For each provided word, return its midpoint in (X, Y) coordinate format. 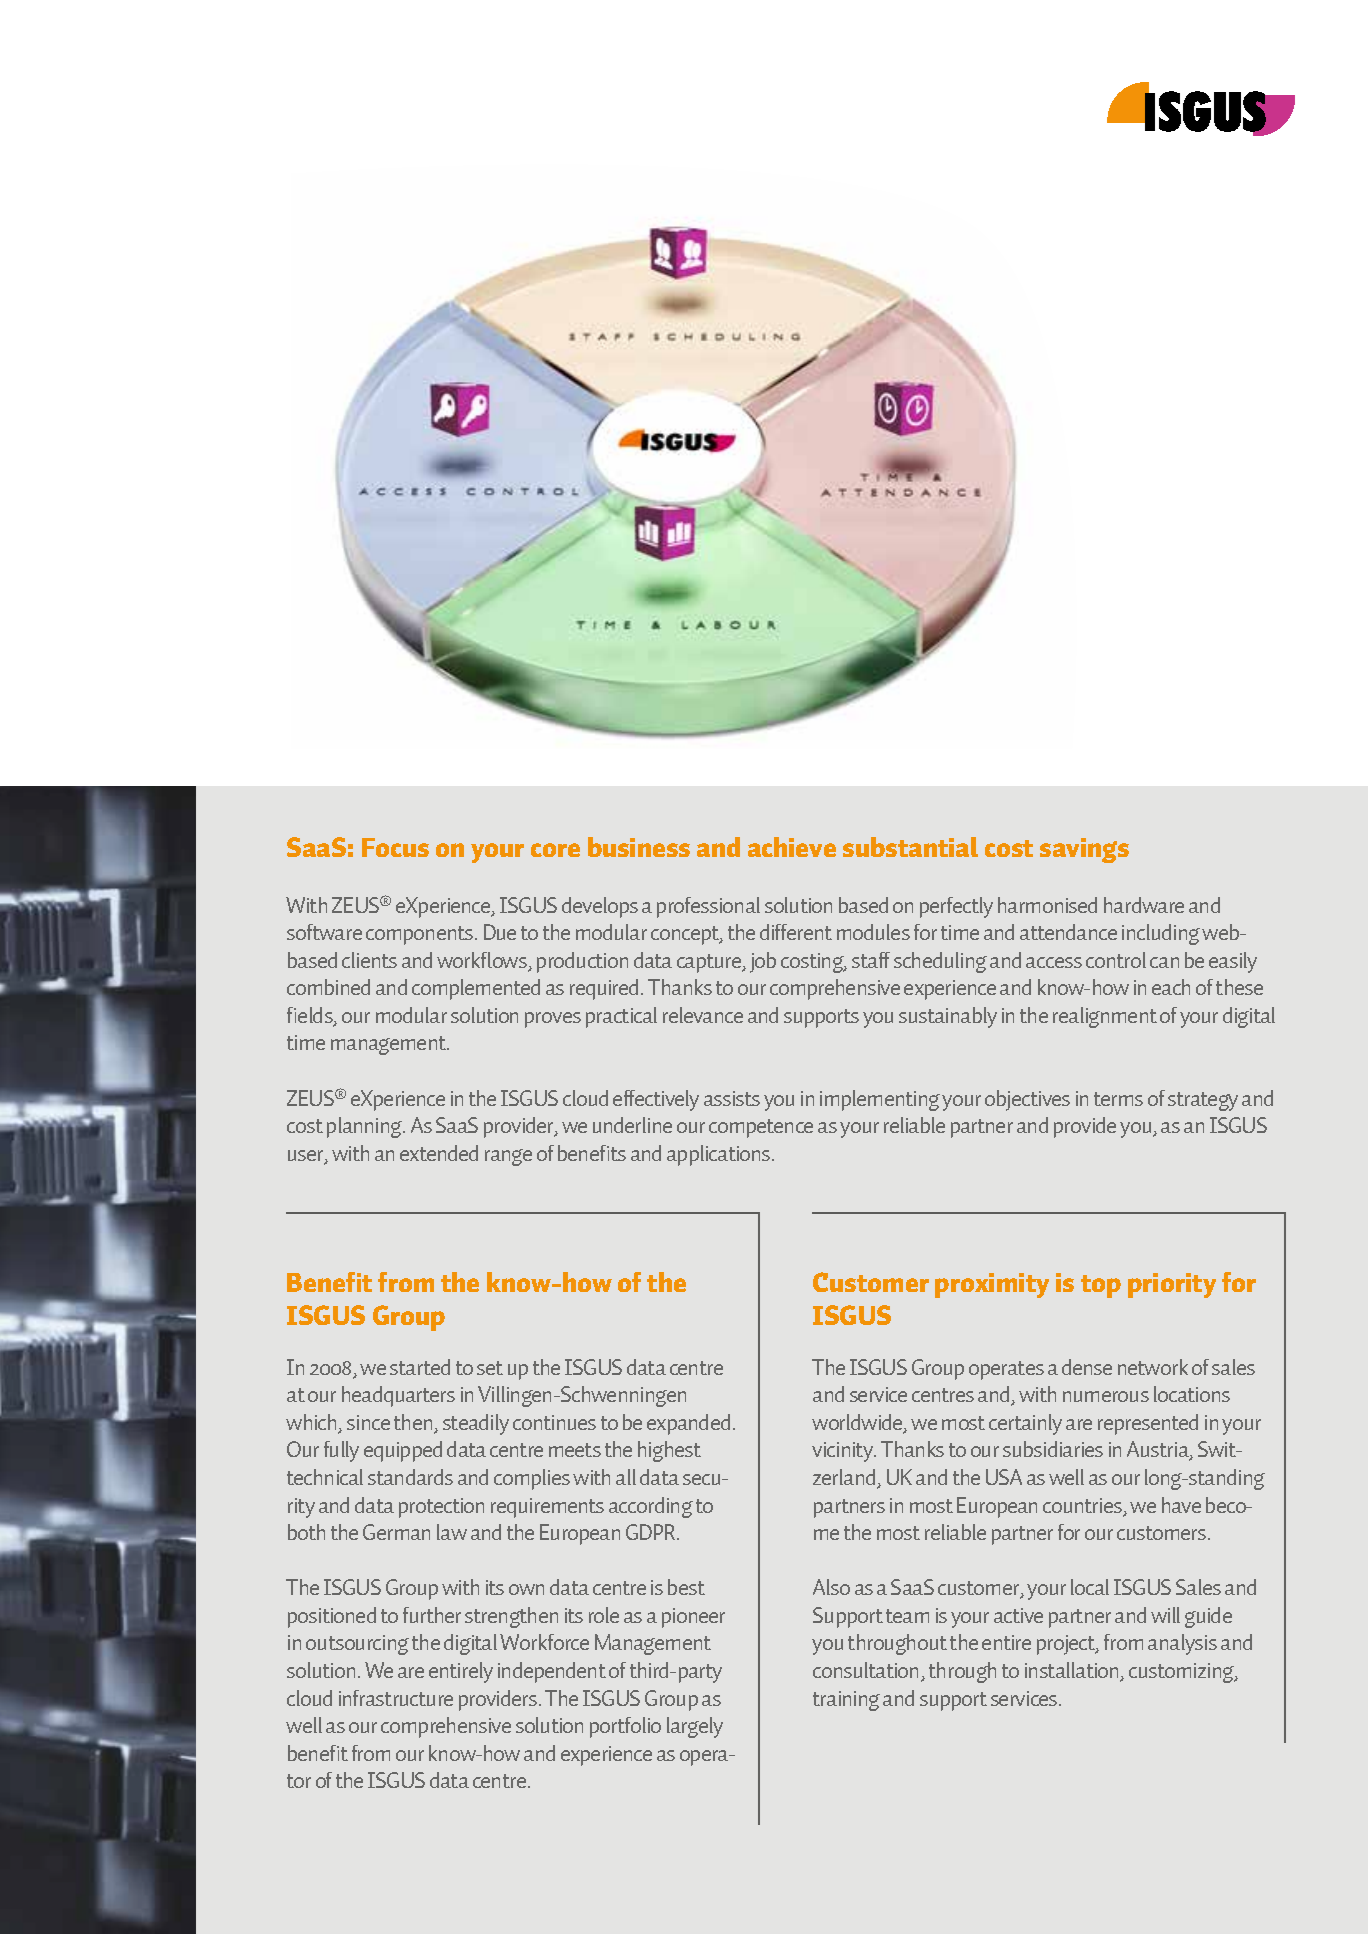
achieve (792, 847)
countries (1084, 1507)
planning (366, 1127)
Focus (395, 847)
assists (732, 1098)
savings (1084, 850)
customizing (1182, 1673)
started (420, 1367)
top (1101, 1286)
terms (1118, 1099)
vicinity (844, 1452)
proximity (992, 1285)
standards (410, 1477)
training (846, 1701)
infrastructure (396, 1698)
